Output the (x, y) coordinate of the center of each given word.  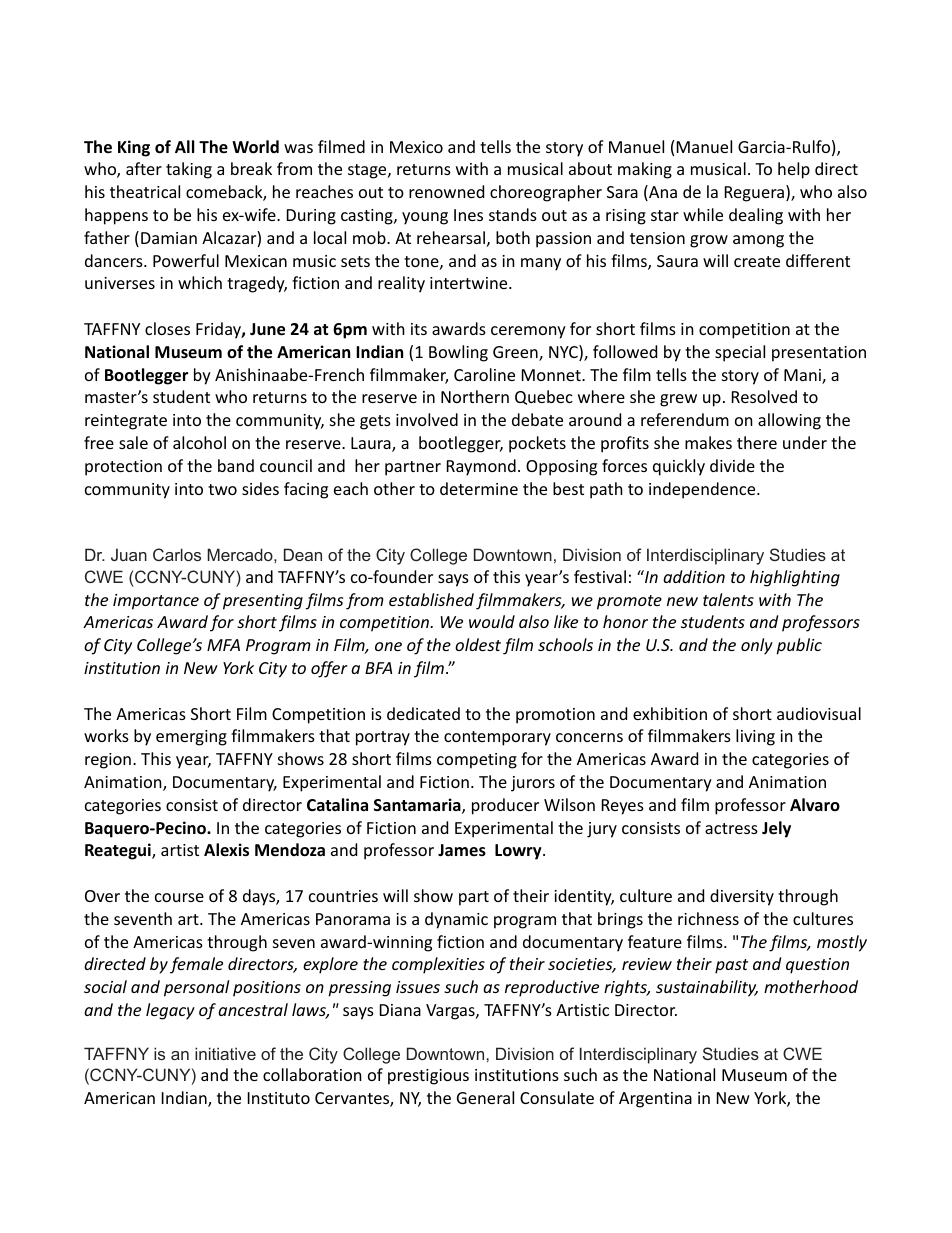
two (222, 489)
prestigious (428, 1077)
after (144, 168)
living (755, 737)
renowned (446, 191)
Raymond (481, 467)
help (794, 170)
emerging (191, 738)
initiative (225, 1053)
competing (477, 761)
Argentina (655, 1100)
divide (732, 465)
